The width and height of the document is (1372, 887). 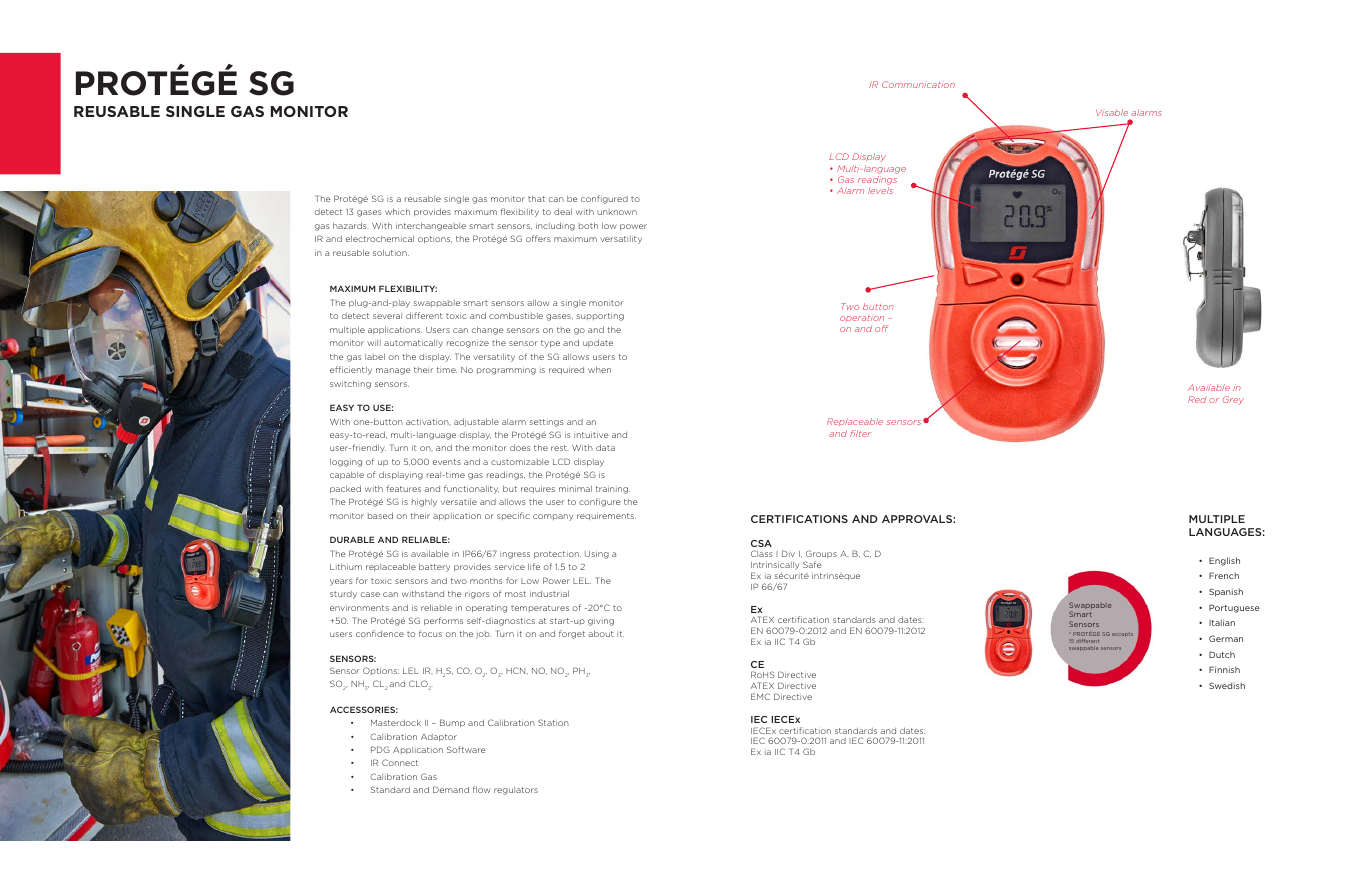 I want to click on Grey, so click(x=1233, y=400).
